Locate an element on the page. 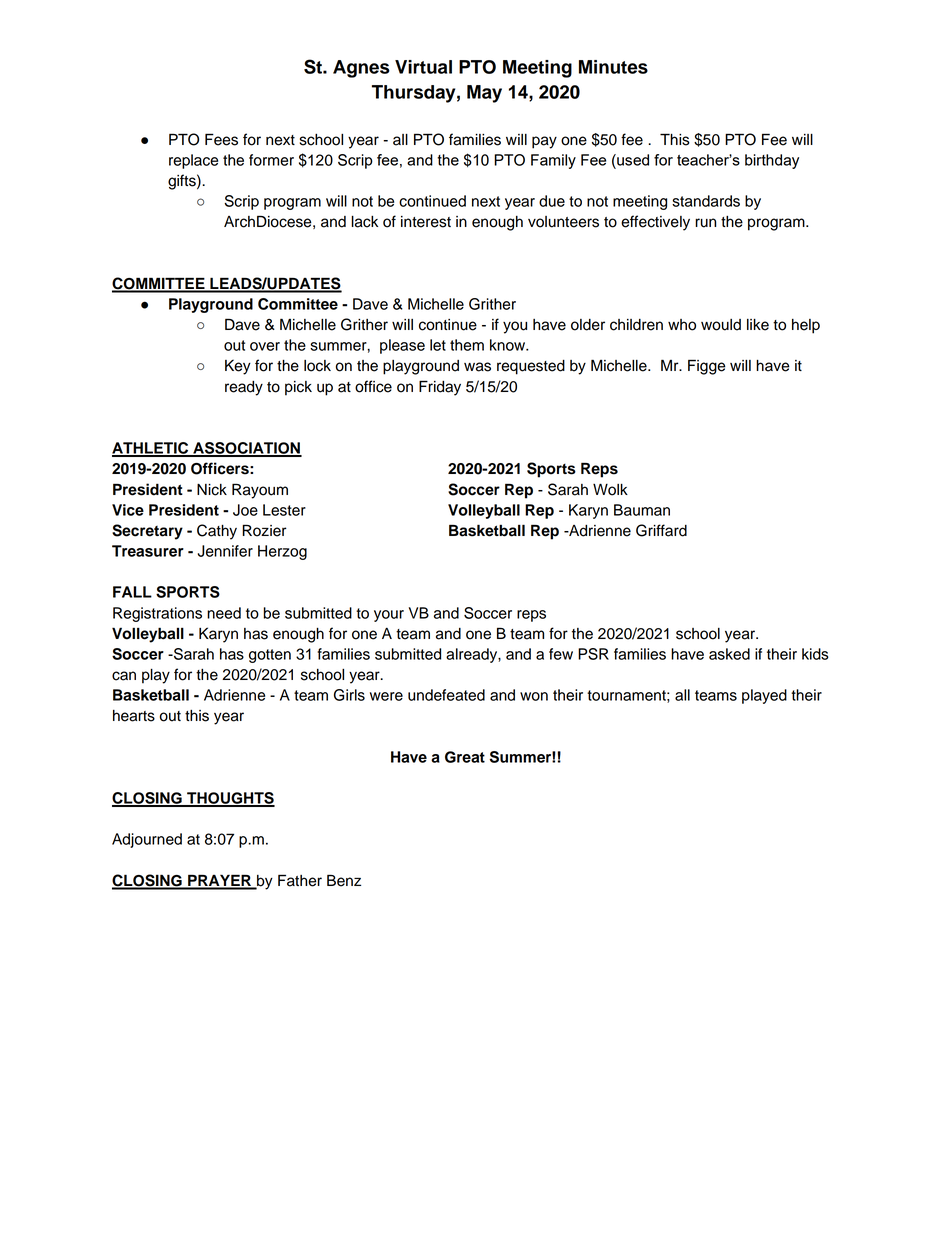 The height and width of the page is (1233, 952). birthday is located at coordinates (772, 161).
